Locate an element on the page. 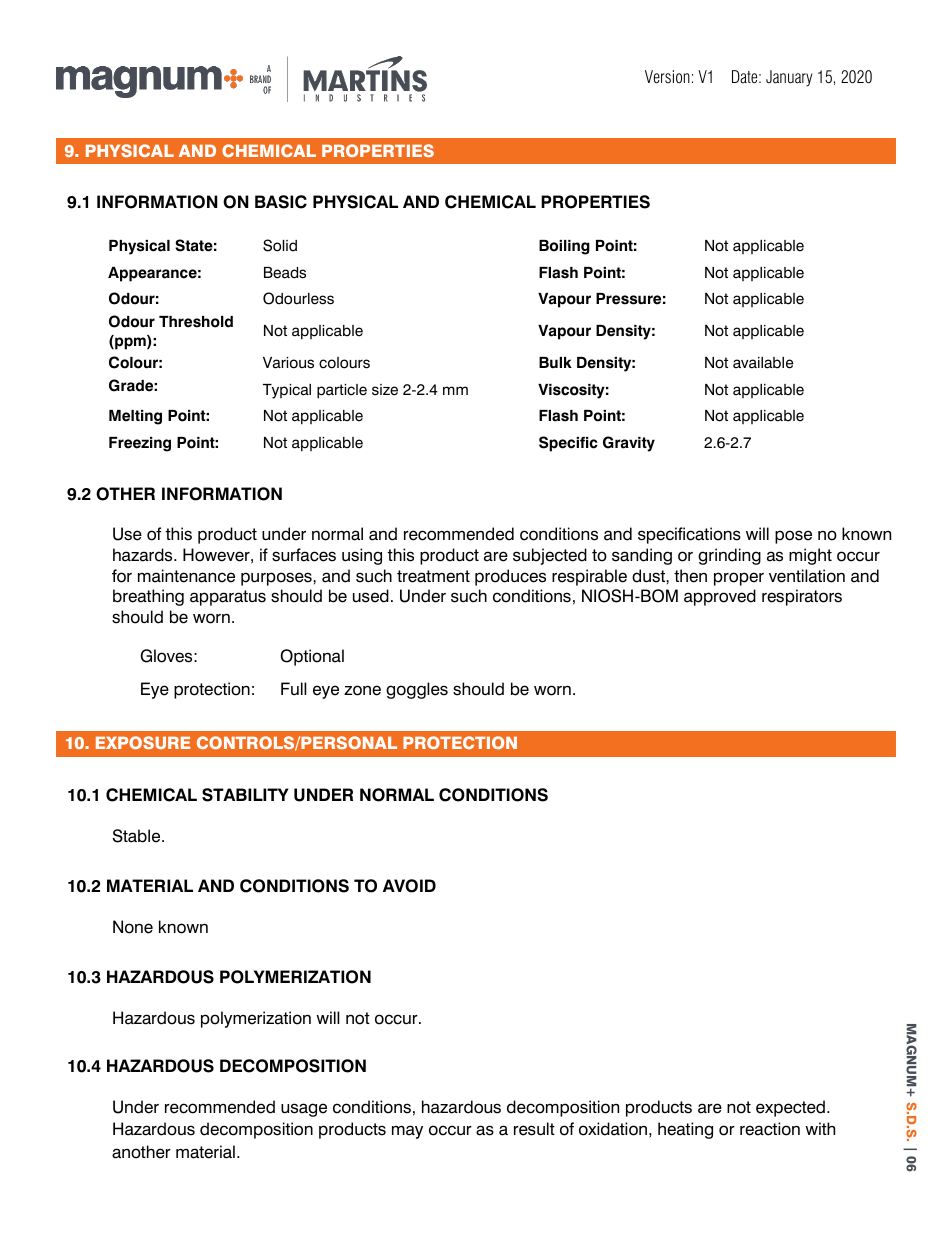  January is located at coordinates (789, 78).
